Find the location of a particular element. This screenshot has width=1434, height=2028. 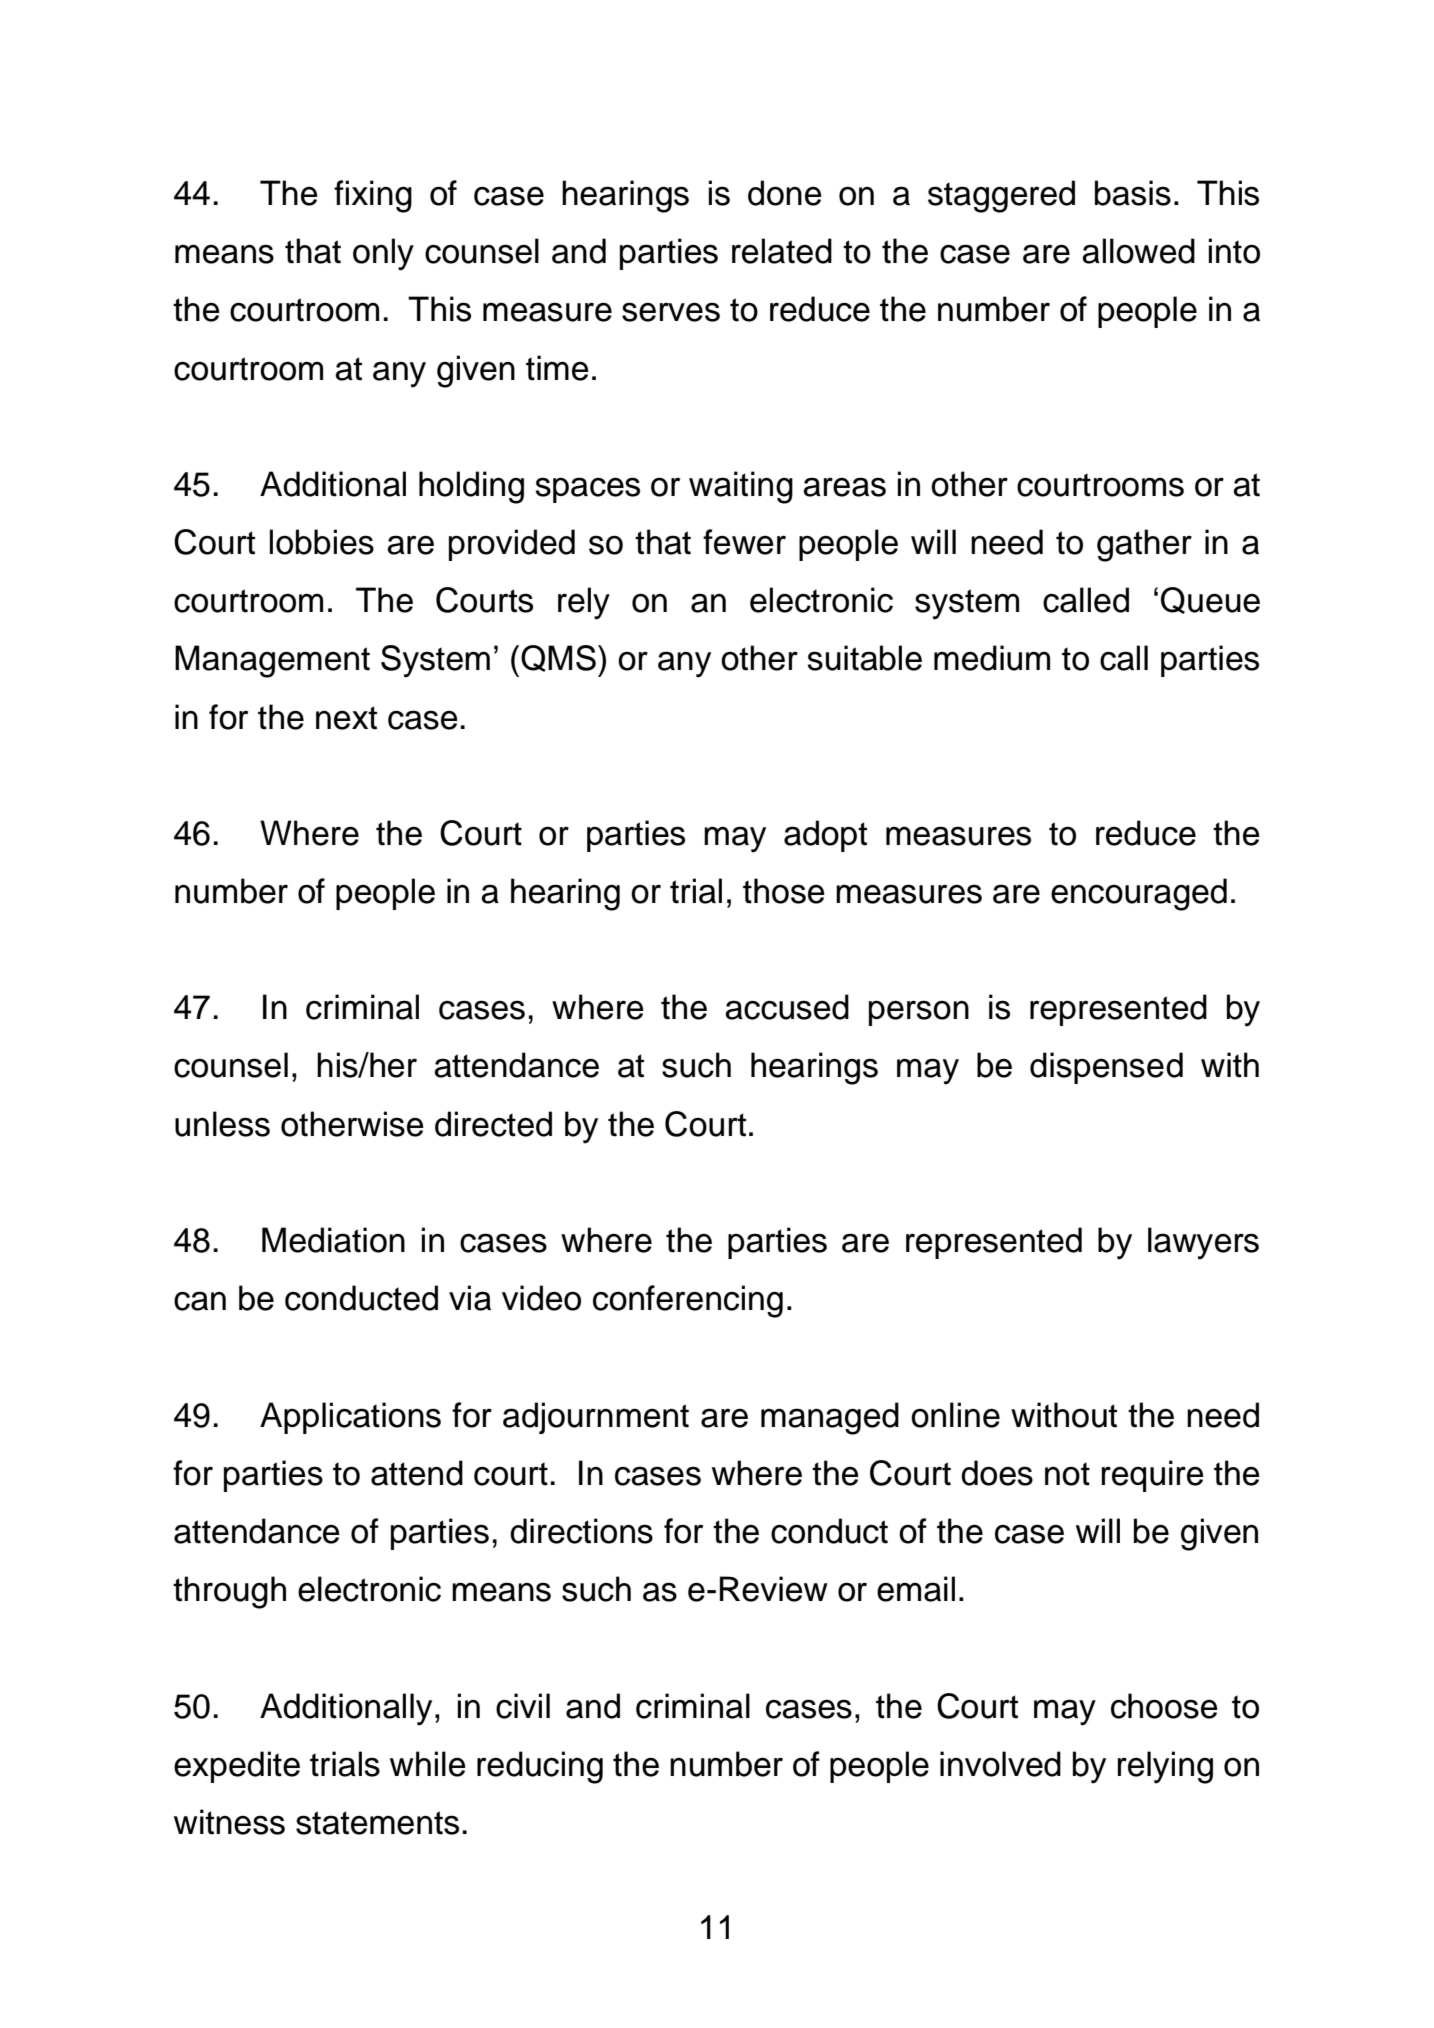

only is located at coordinates (383, 254).
